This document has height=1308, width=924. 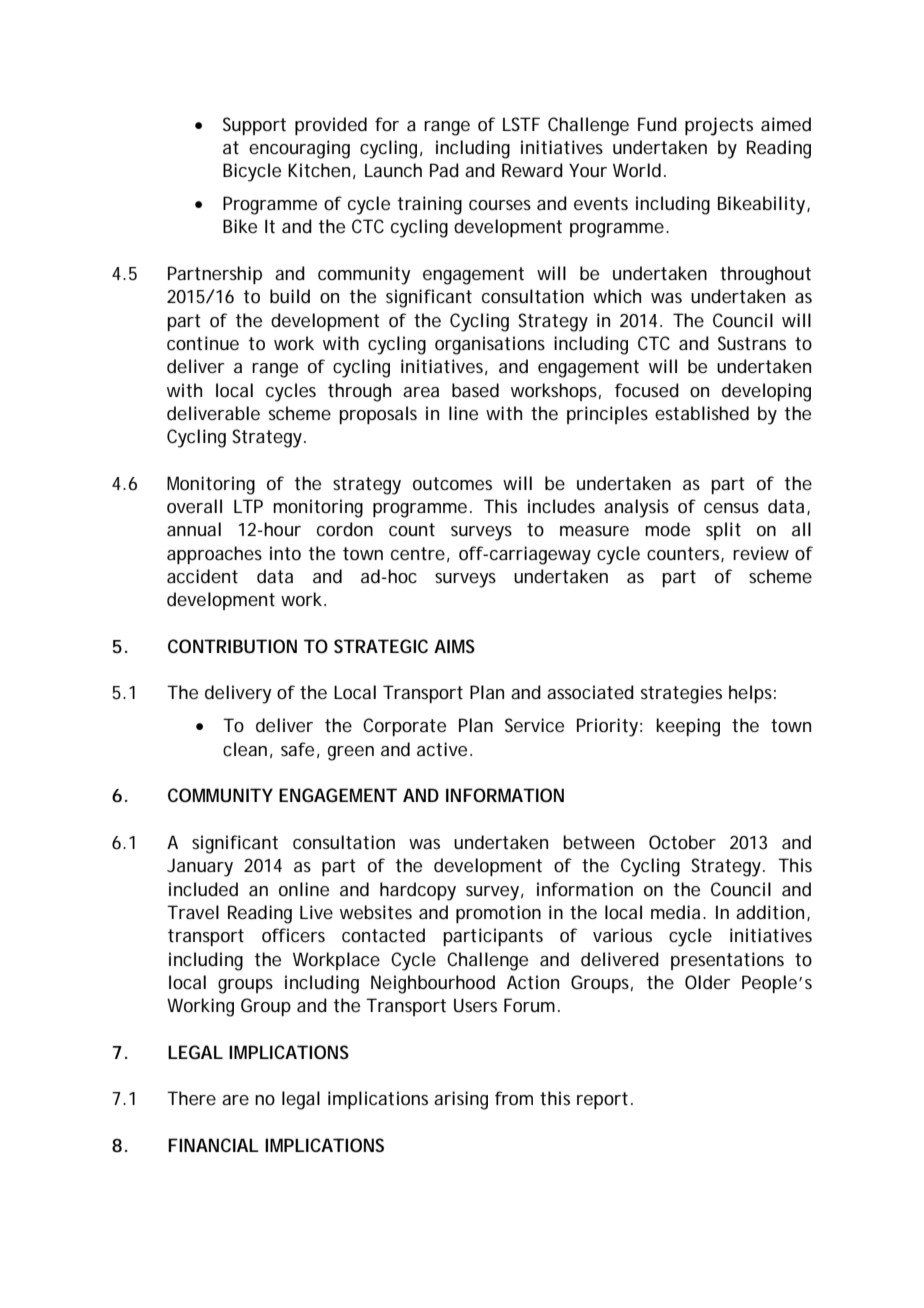 I want to click on Support, so click(x=254, y=126).
